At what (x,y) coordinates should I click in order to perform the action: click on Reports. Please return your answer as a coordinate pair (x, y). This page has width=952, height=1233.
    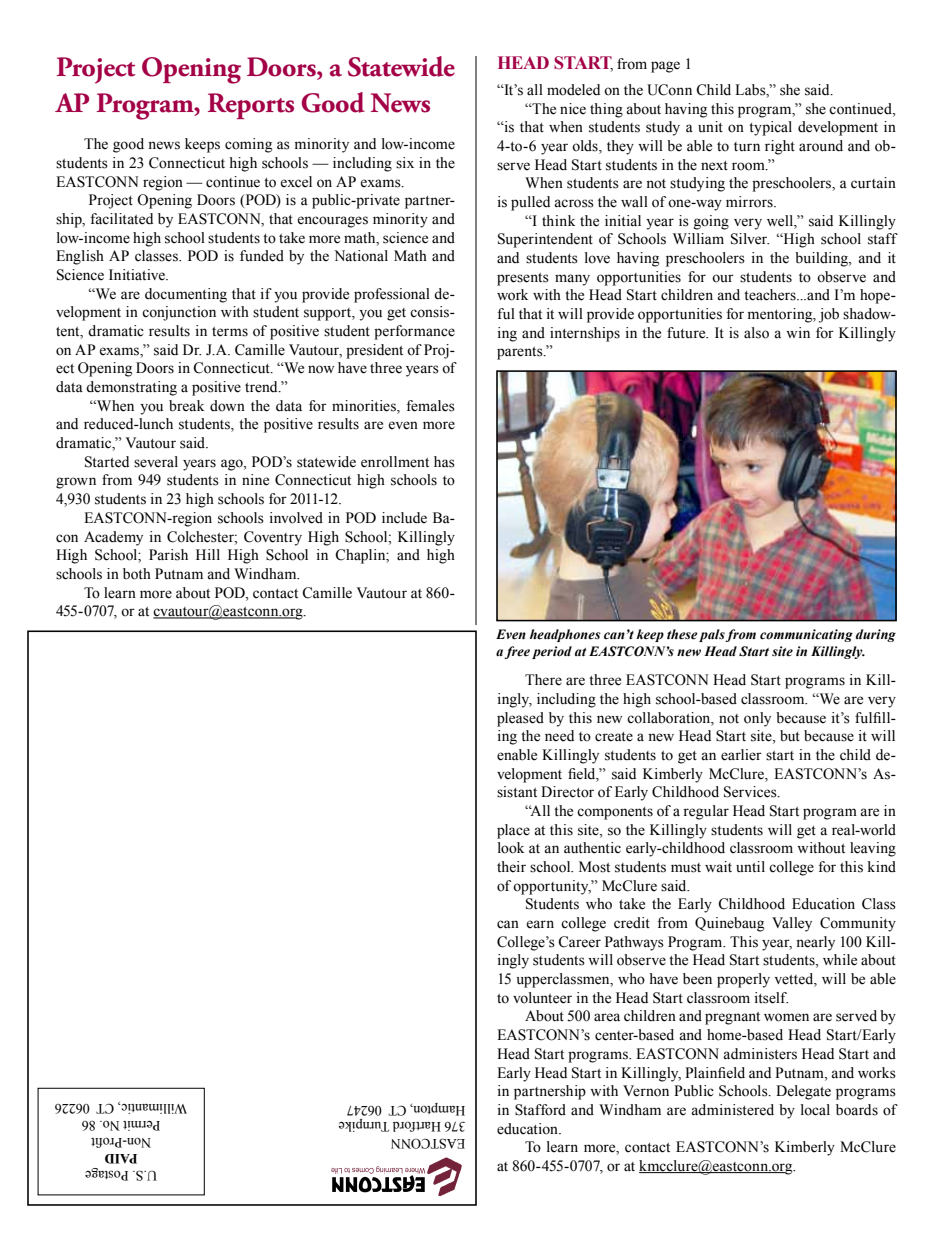
    Looking at the image, I should click on (251, 106).
